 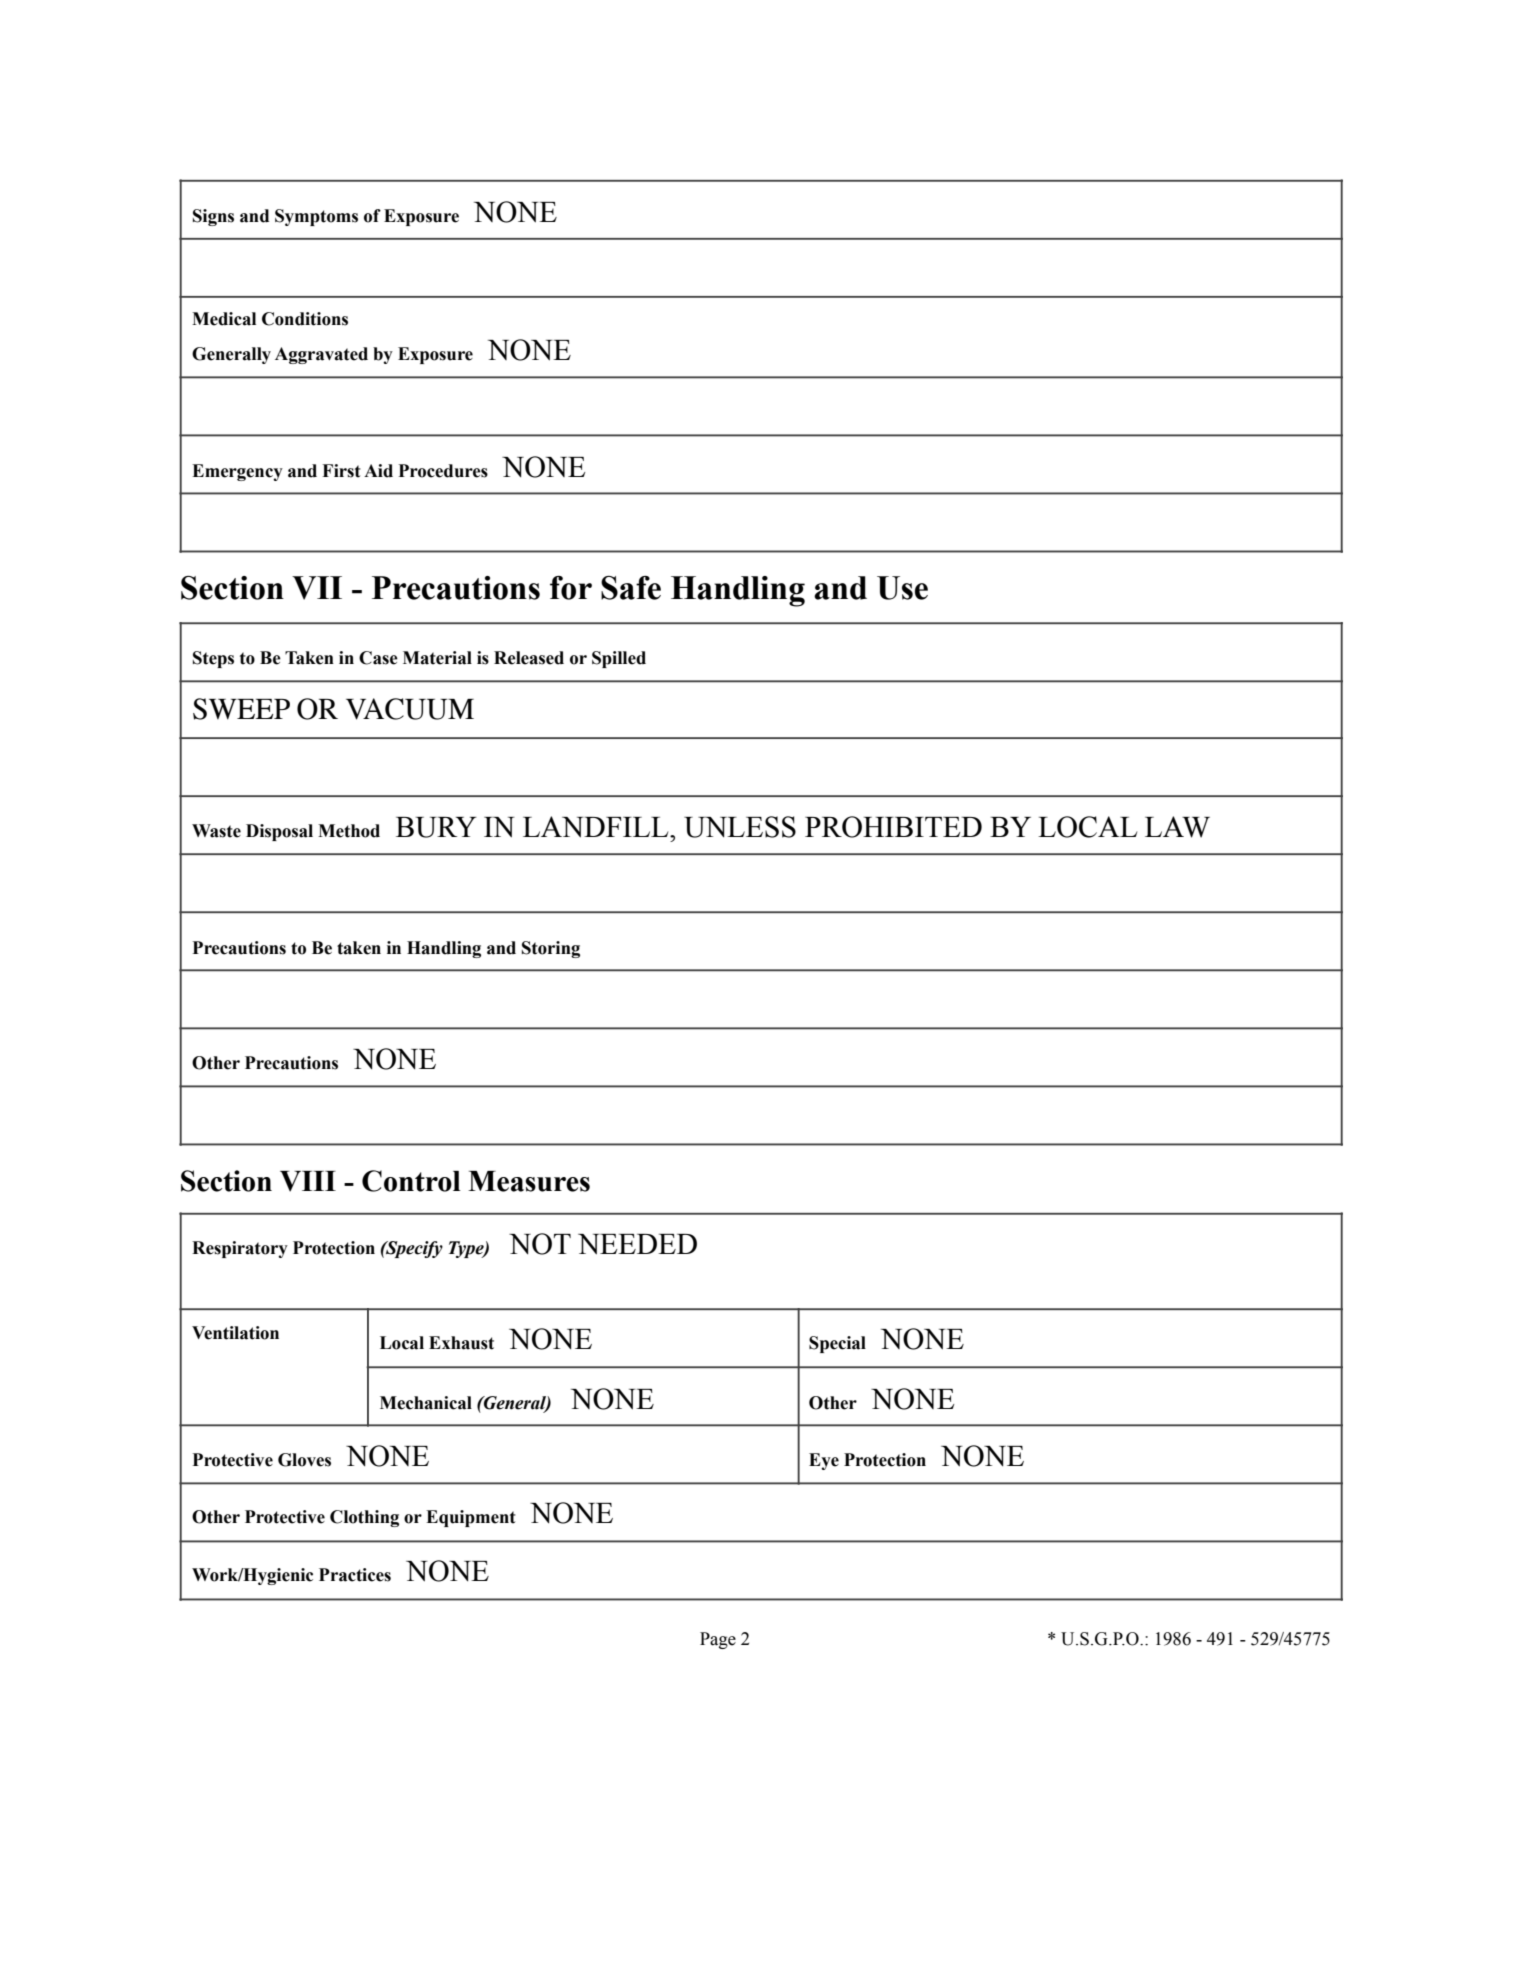 What do you see at coordinates (355, 1575) in the screenshot?
I see `Practices` at bounding box center [355, 1575].
